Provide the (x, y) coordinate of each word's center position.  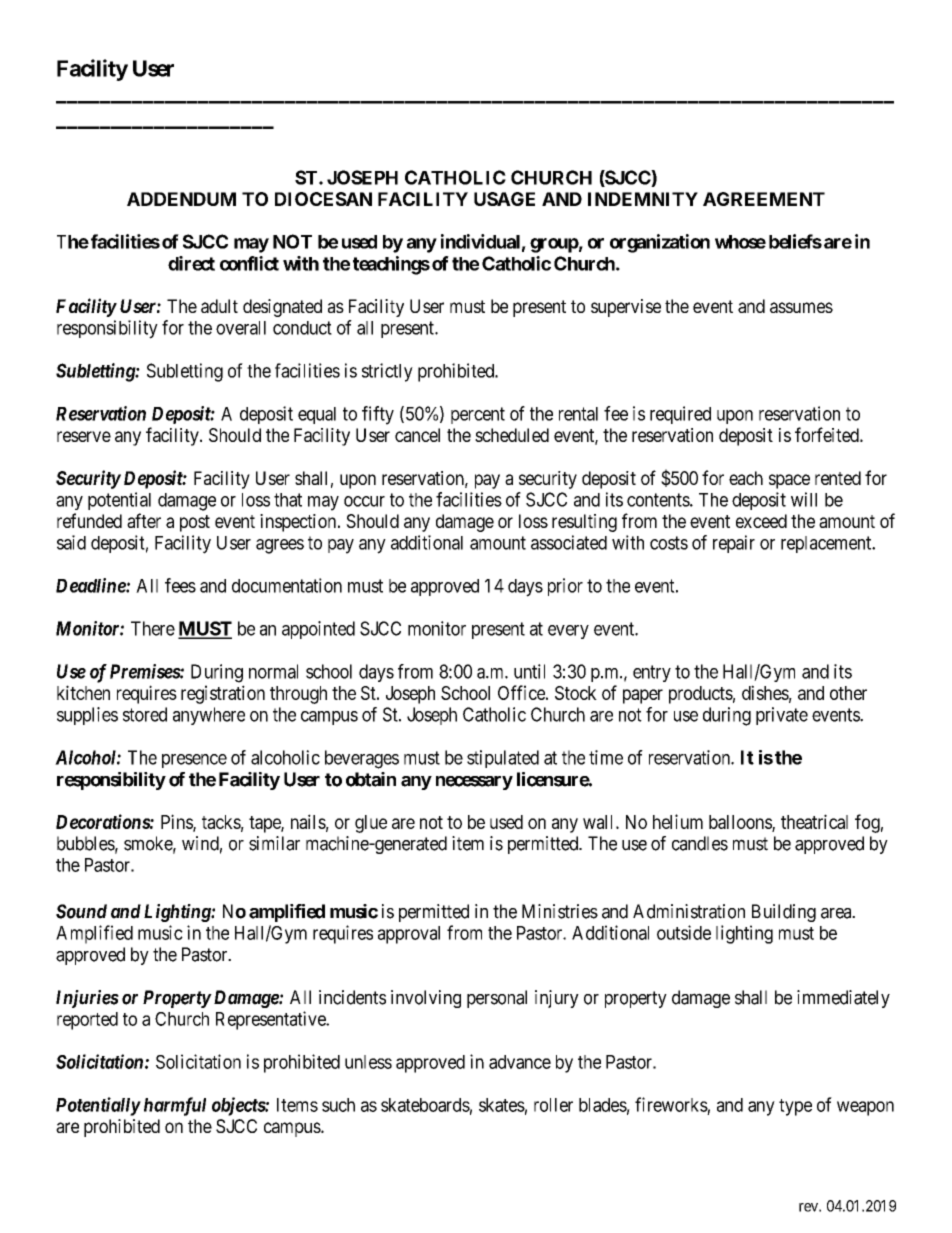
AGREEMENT (764, 199)
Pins (177, 822)
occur (364, 501)
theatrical (814, 821)
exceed (761, 521)
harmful (175, 1106)
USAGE (504, 199)
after (144, 520)
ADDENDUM (181, 199)
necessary (474, 783)
